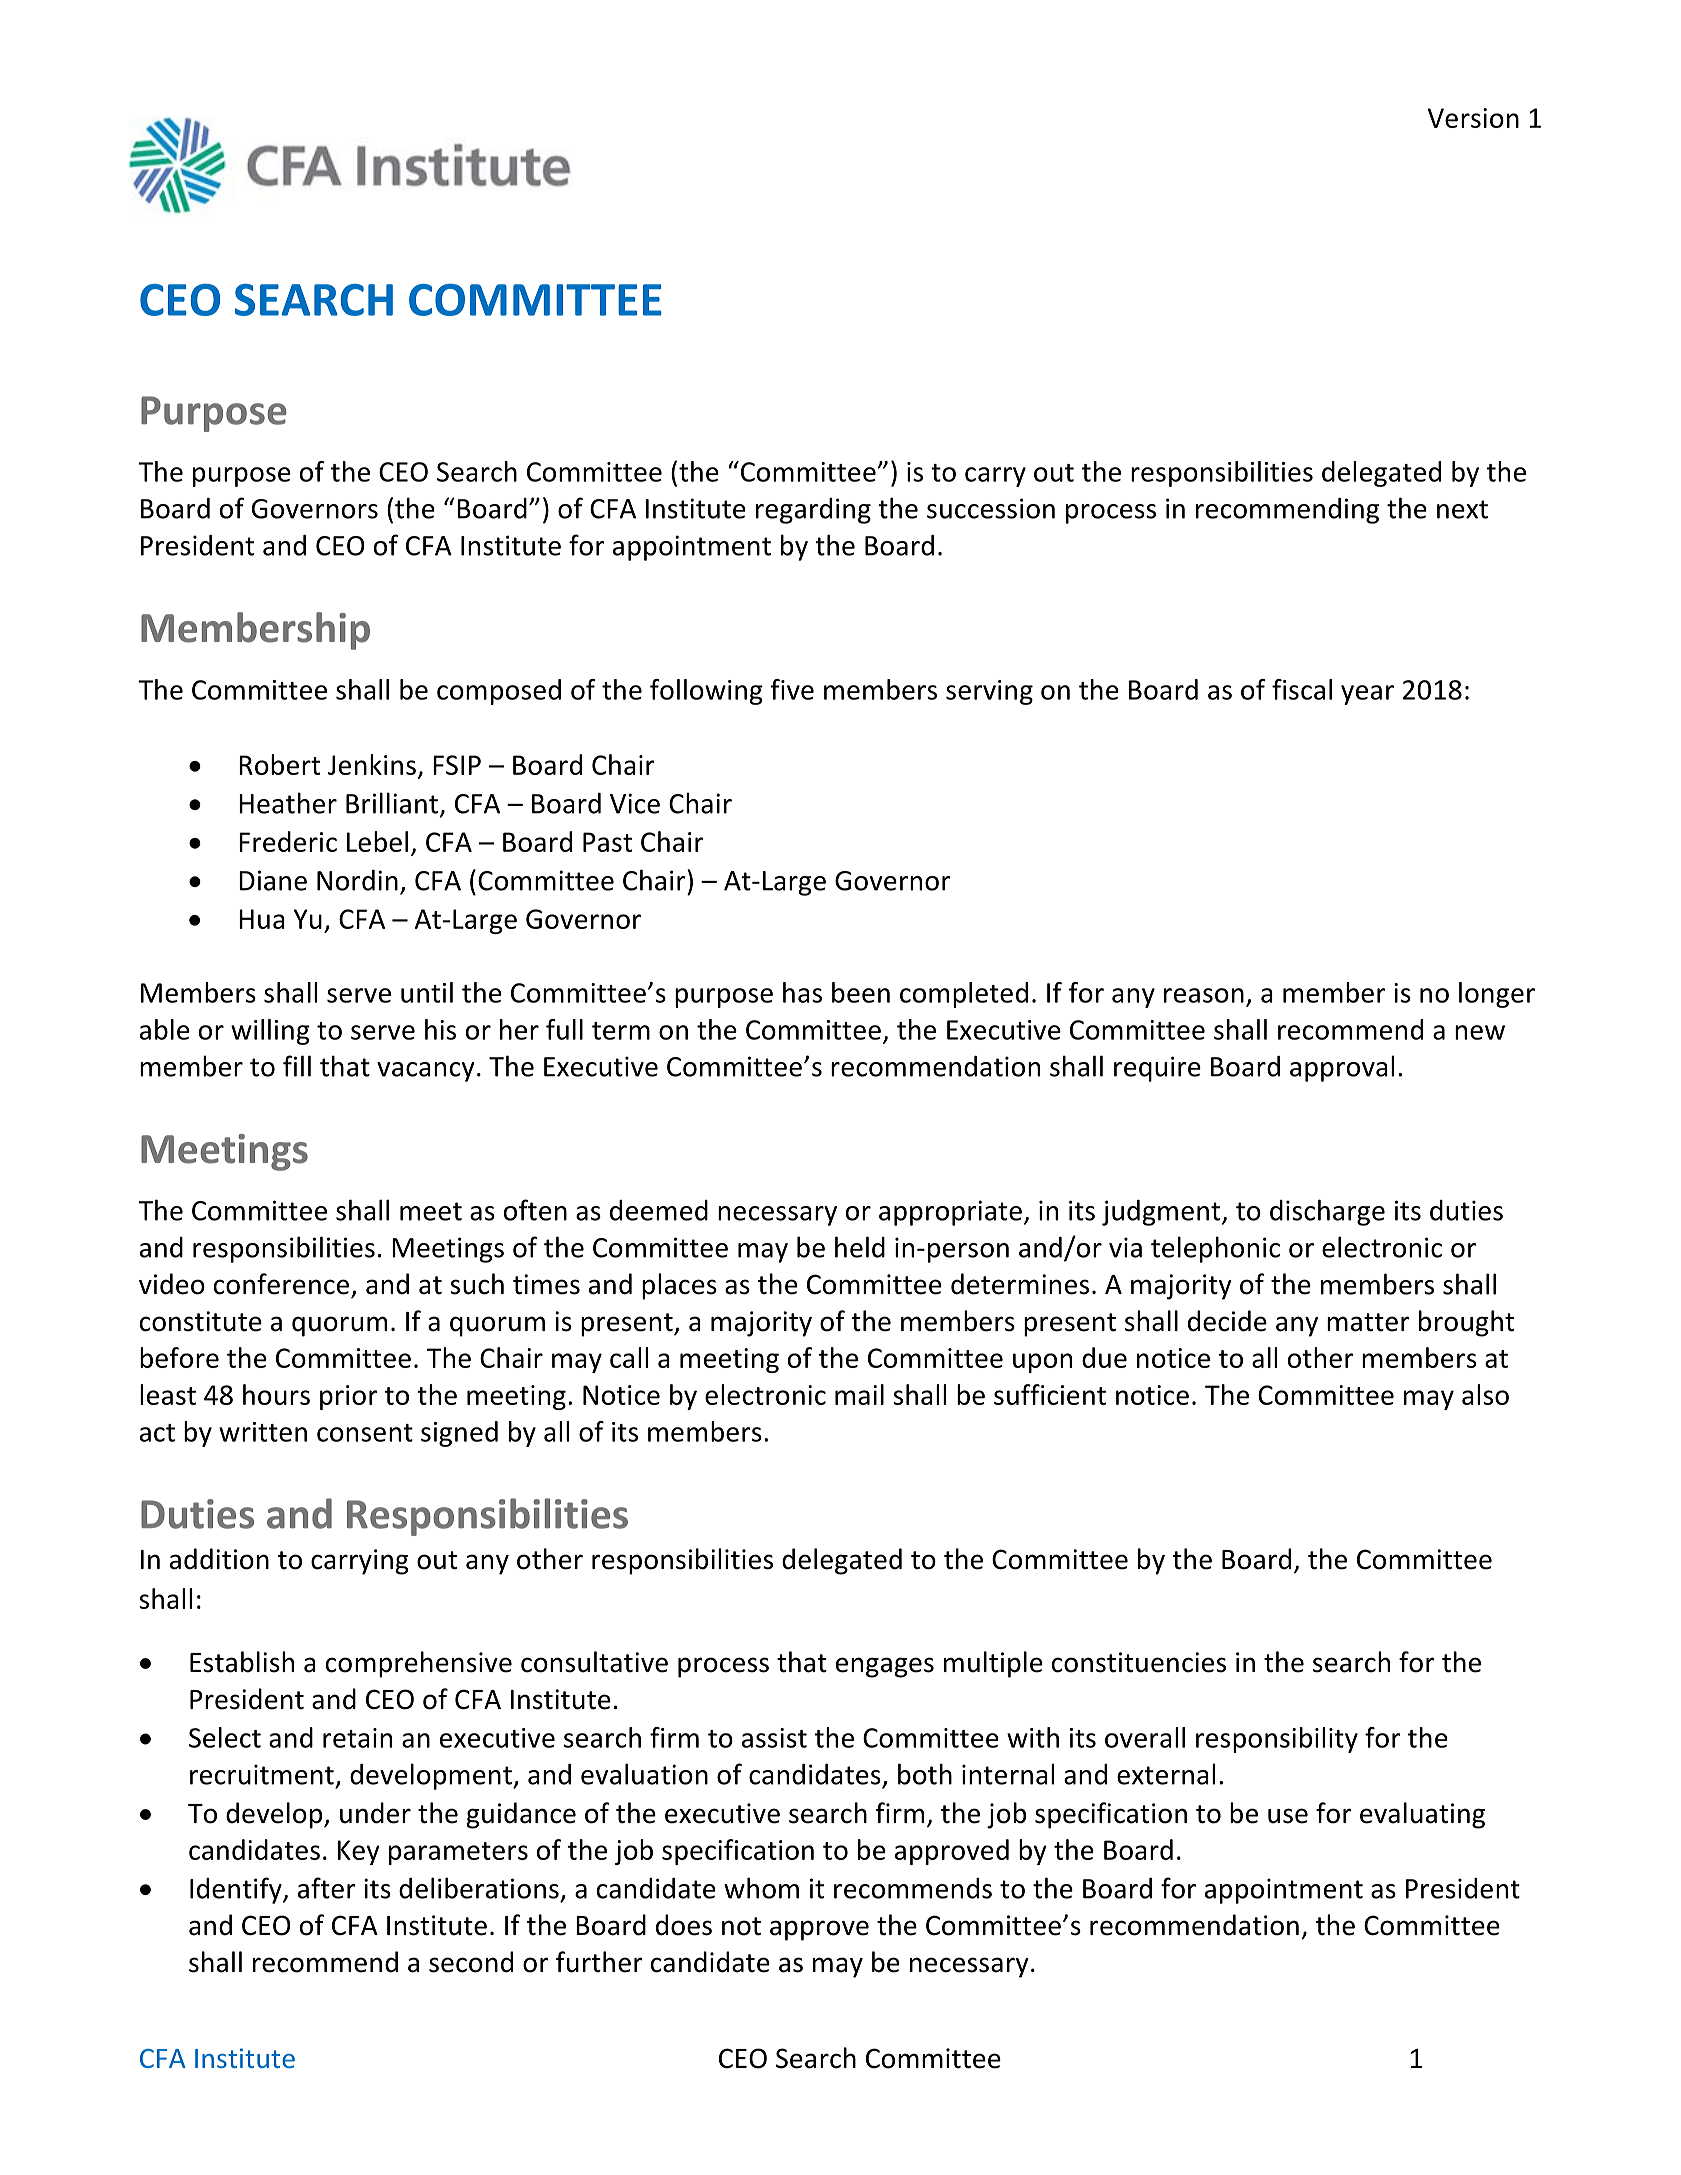 This page has height=2175, width=1681. I want to click on approval, so click(1342, 1068).
